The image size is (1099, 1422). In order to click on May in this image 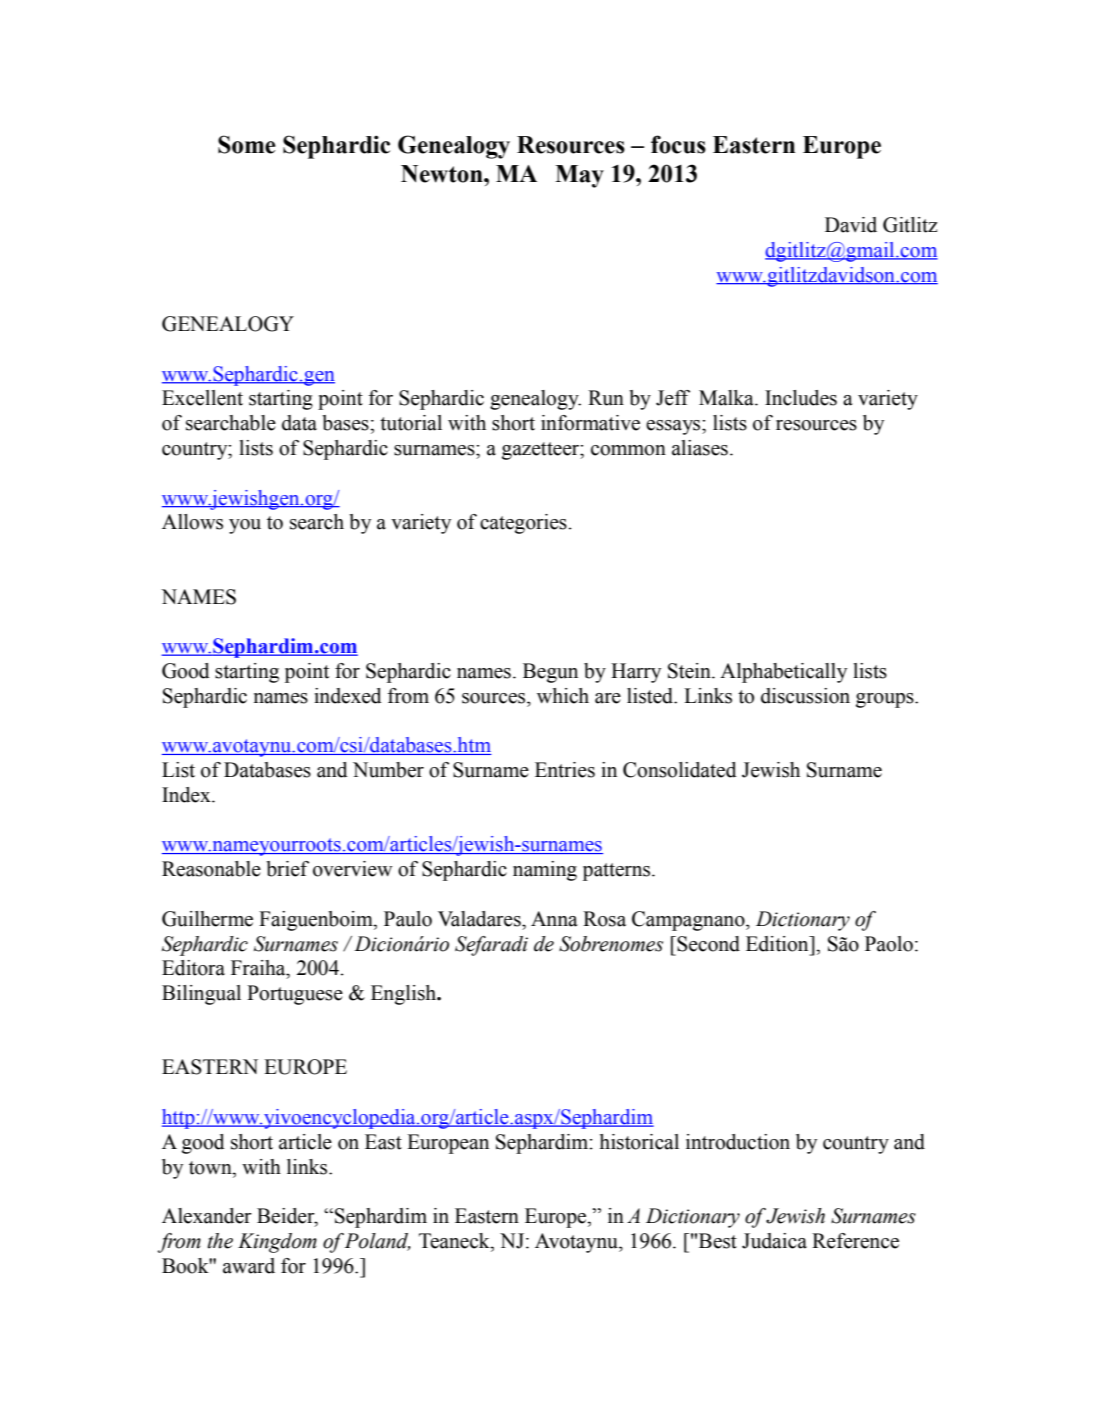, I will do `click(579, 176)`.
